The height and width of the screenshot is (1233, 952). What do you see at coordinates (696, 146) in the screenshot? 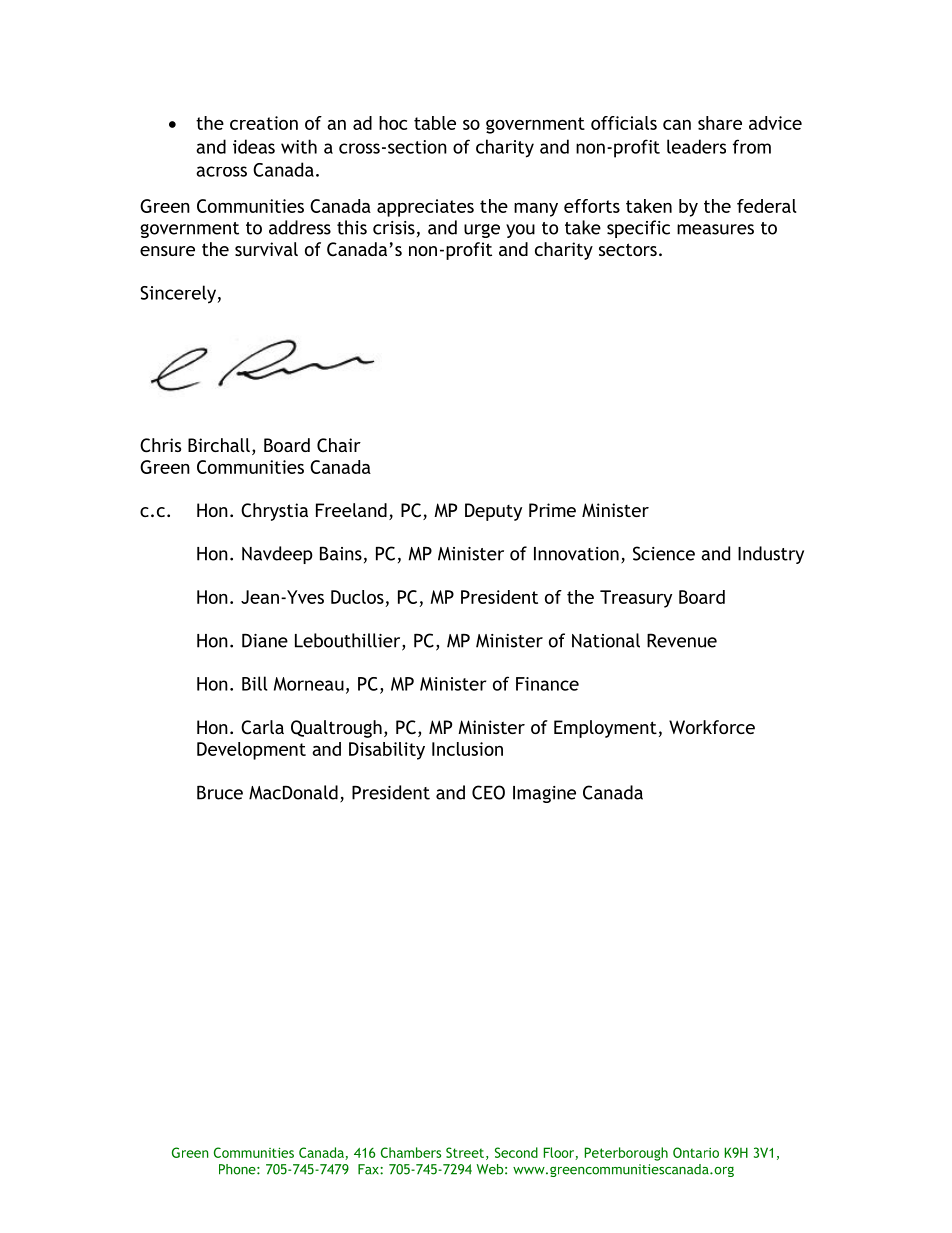
I see `leaders` at bounding box center [696, 146].
